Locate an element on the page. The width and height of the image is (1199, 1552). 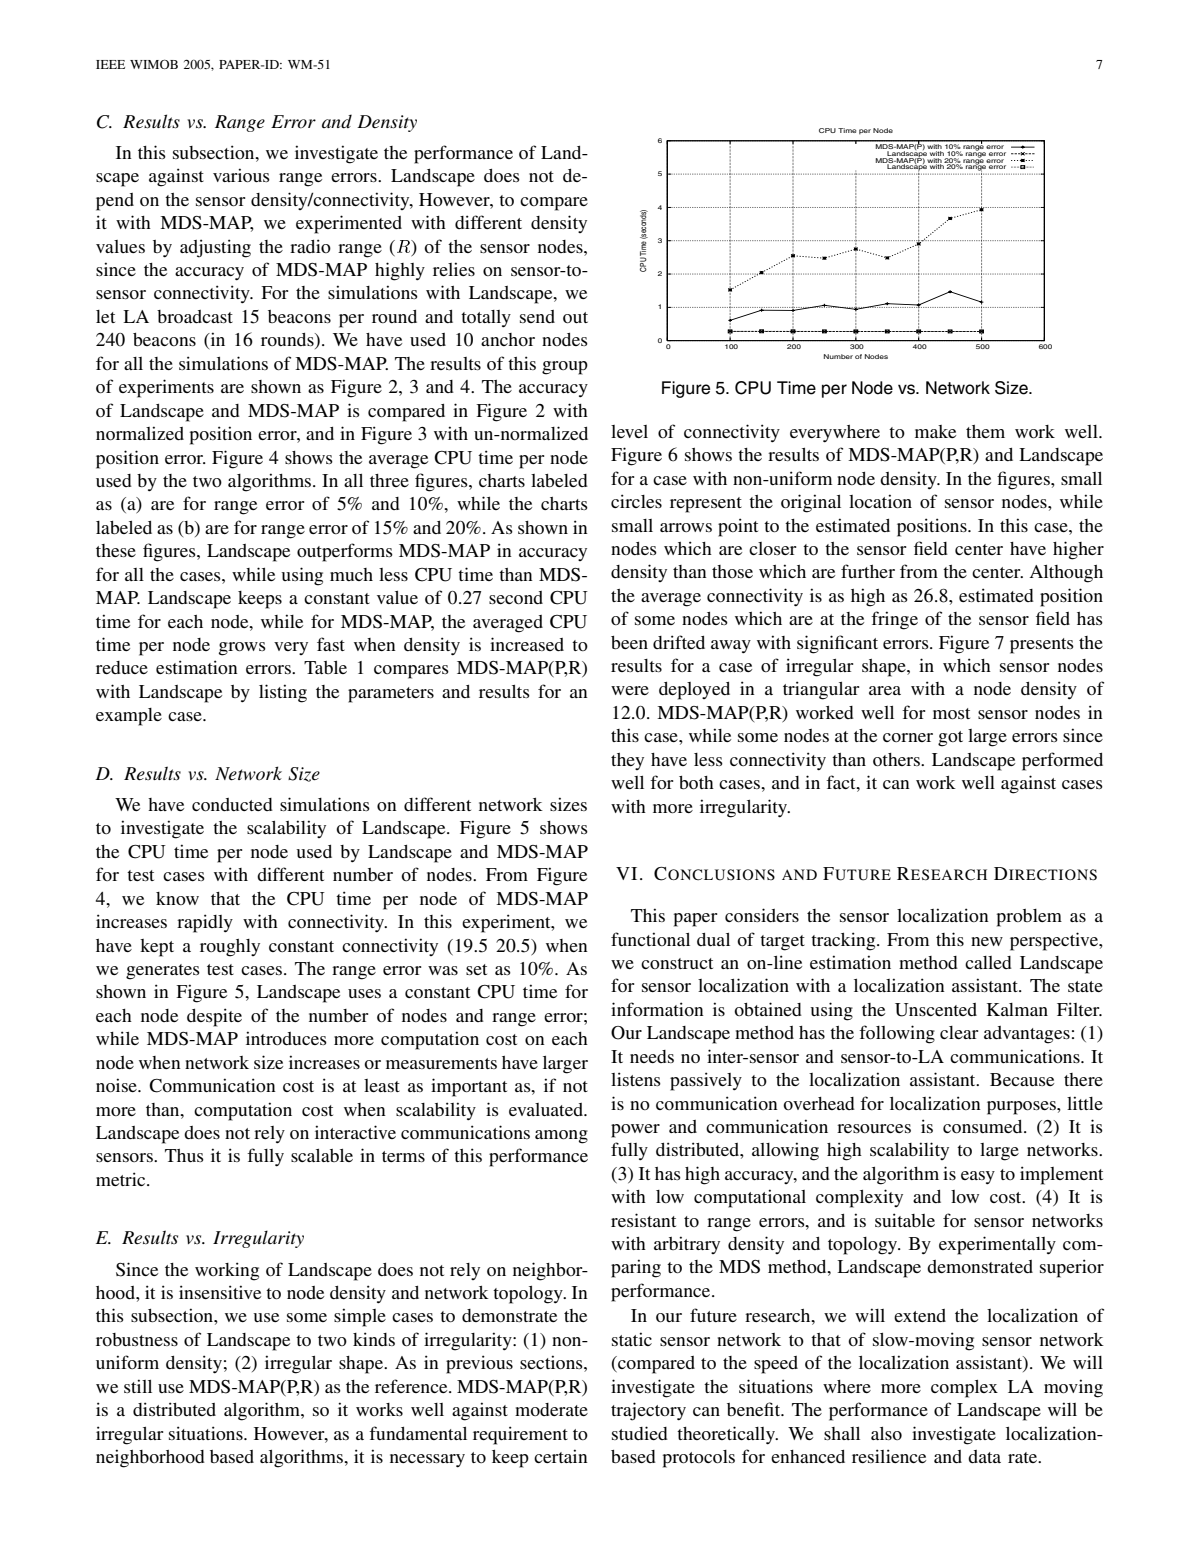
circles is located at coordinates (636, 501).
